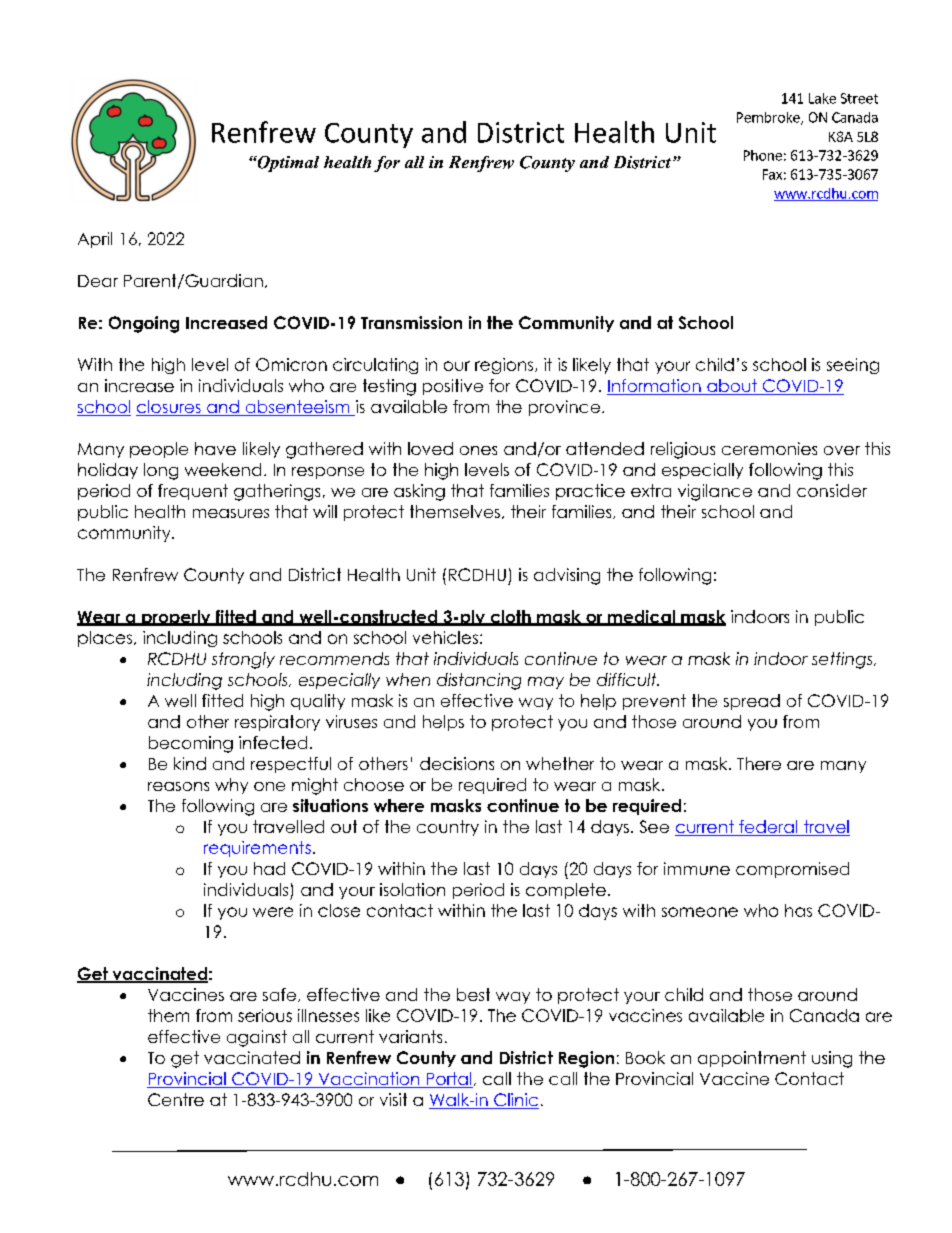  What do you see at coordinates (176, 618) in the image?
I see `properly` at bounding box center [176, 618].
